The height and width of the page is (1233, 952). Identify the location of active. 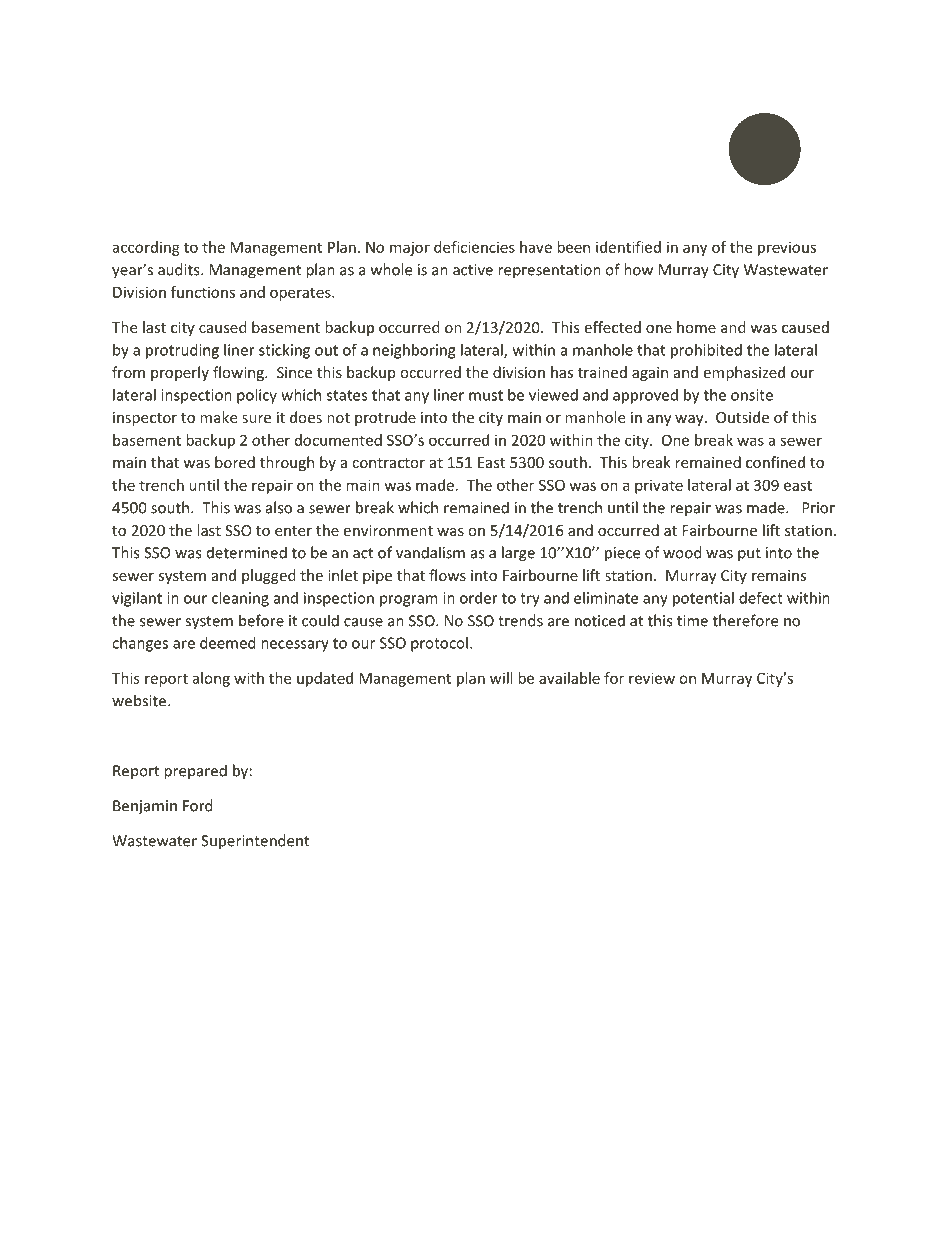
(473, 270).
